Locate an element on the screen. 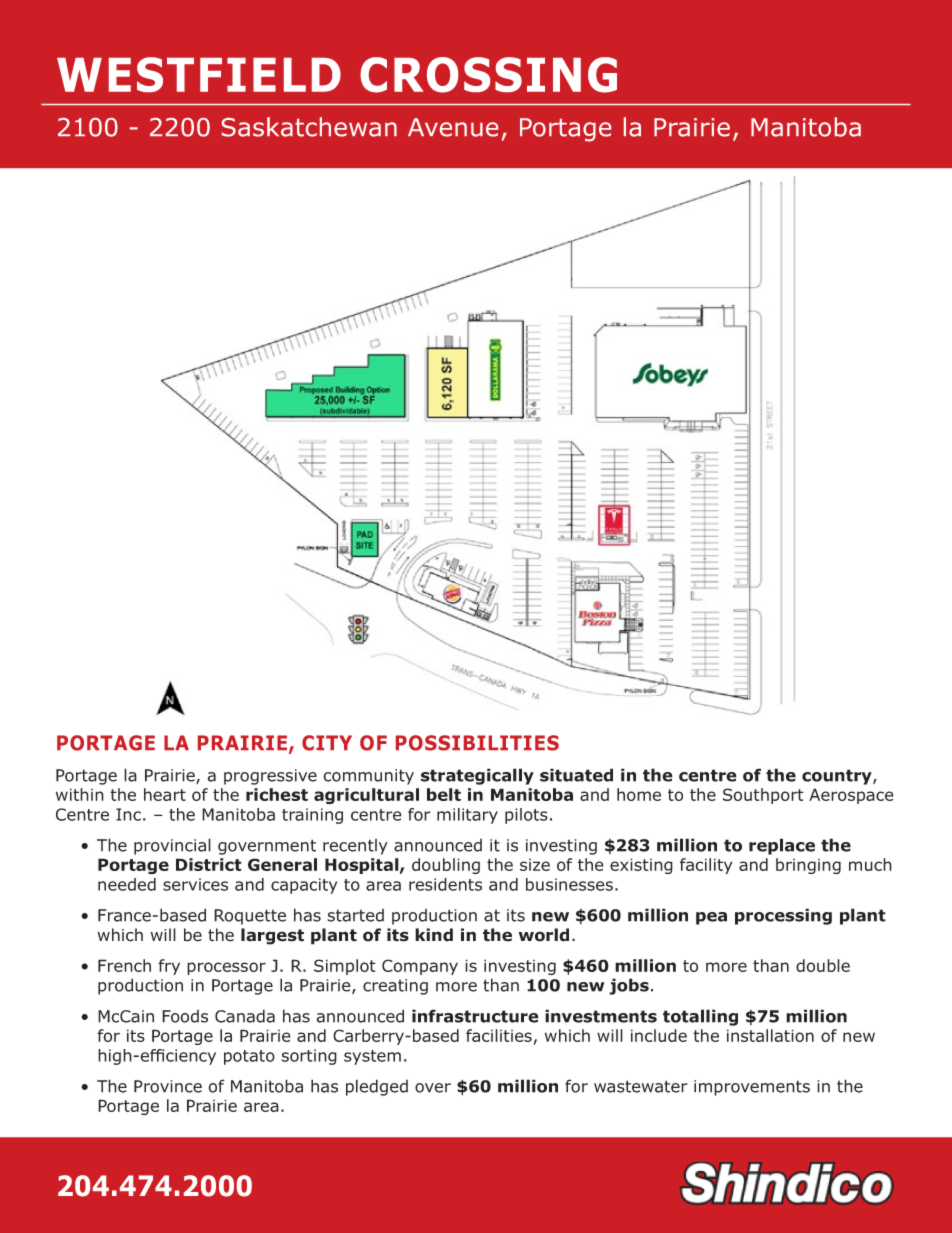 Image resolution: width=952 pixels, height=1233 pixels. Southport is located at coordinates (763, 796).
